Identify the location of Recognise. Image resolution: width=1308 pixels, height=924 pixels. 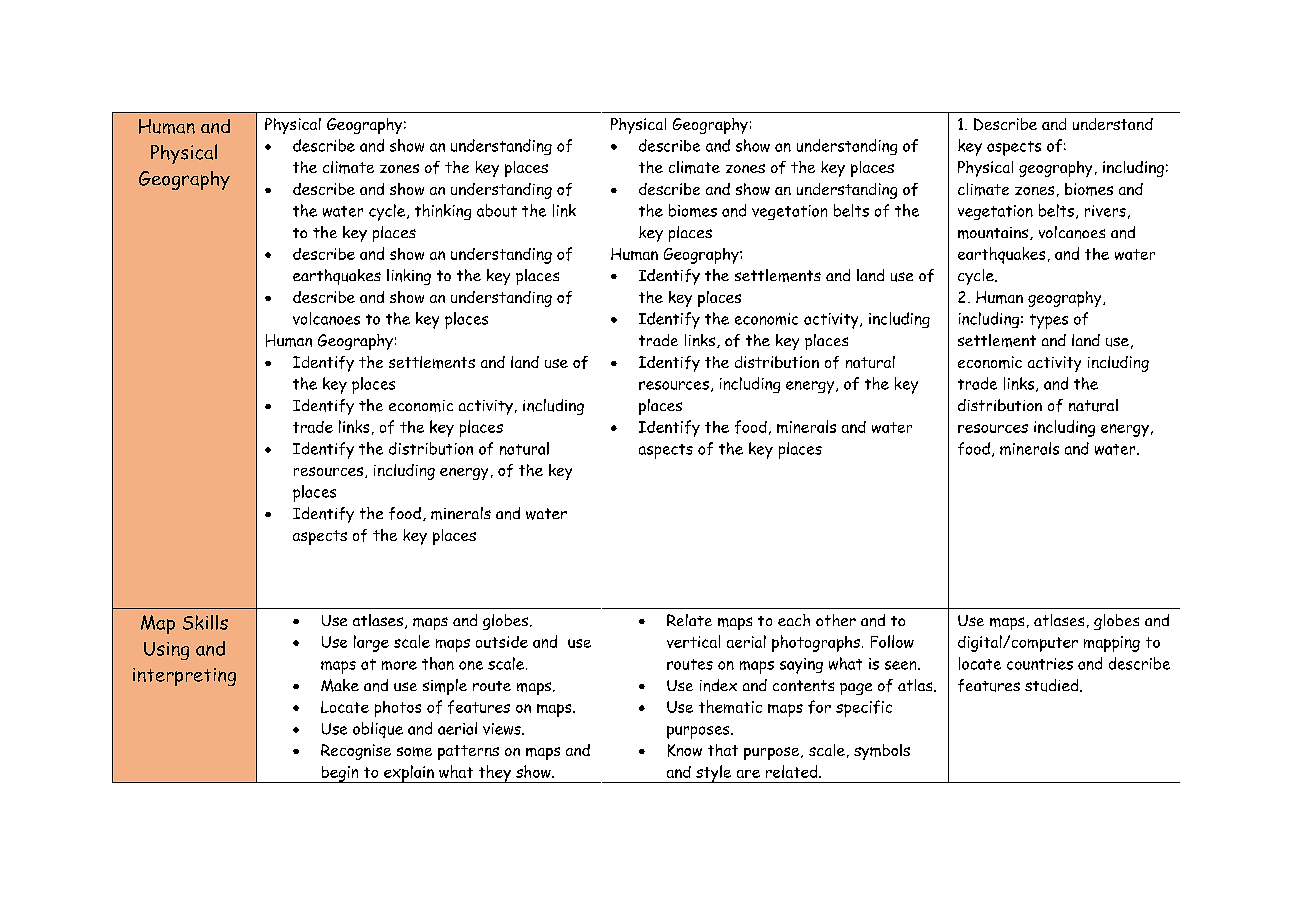
(356, 752).
